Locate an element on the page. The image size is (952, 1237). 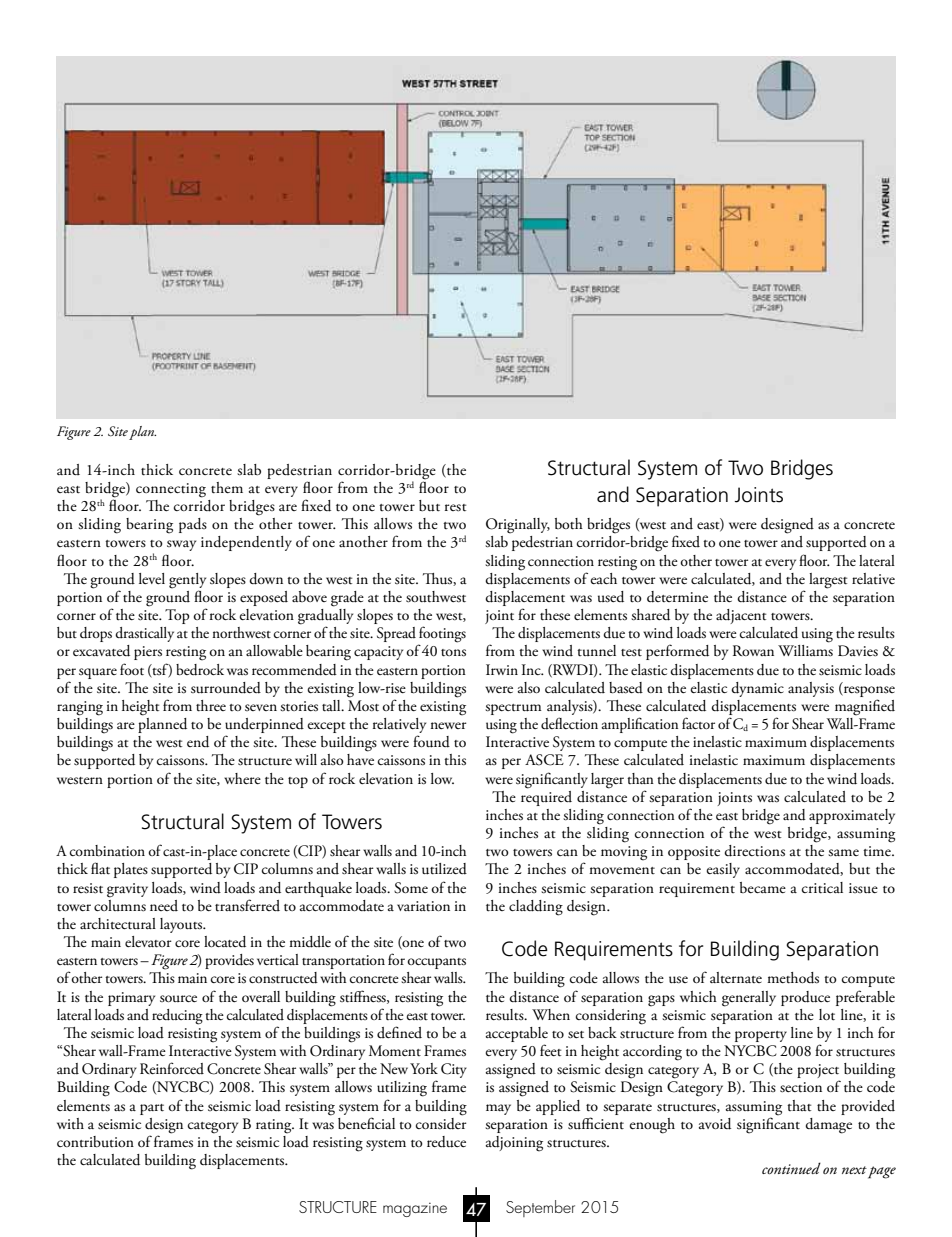
reducing is located at coordinates (177, 1017).
